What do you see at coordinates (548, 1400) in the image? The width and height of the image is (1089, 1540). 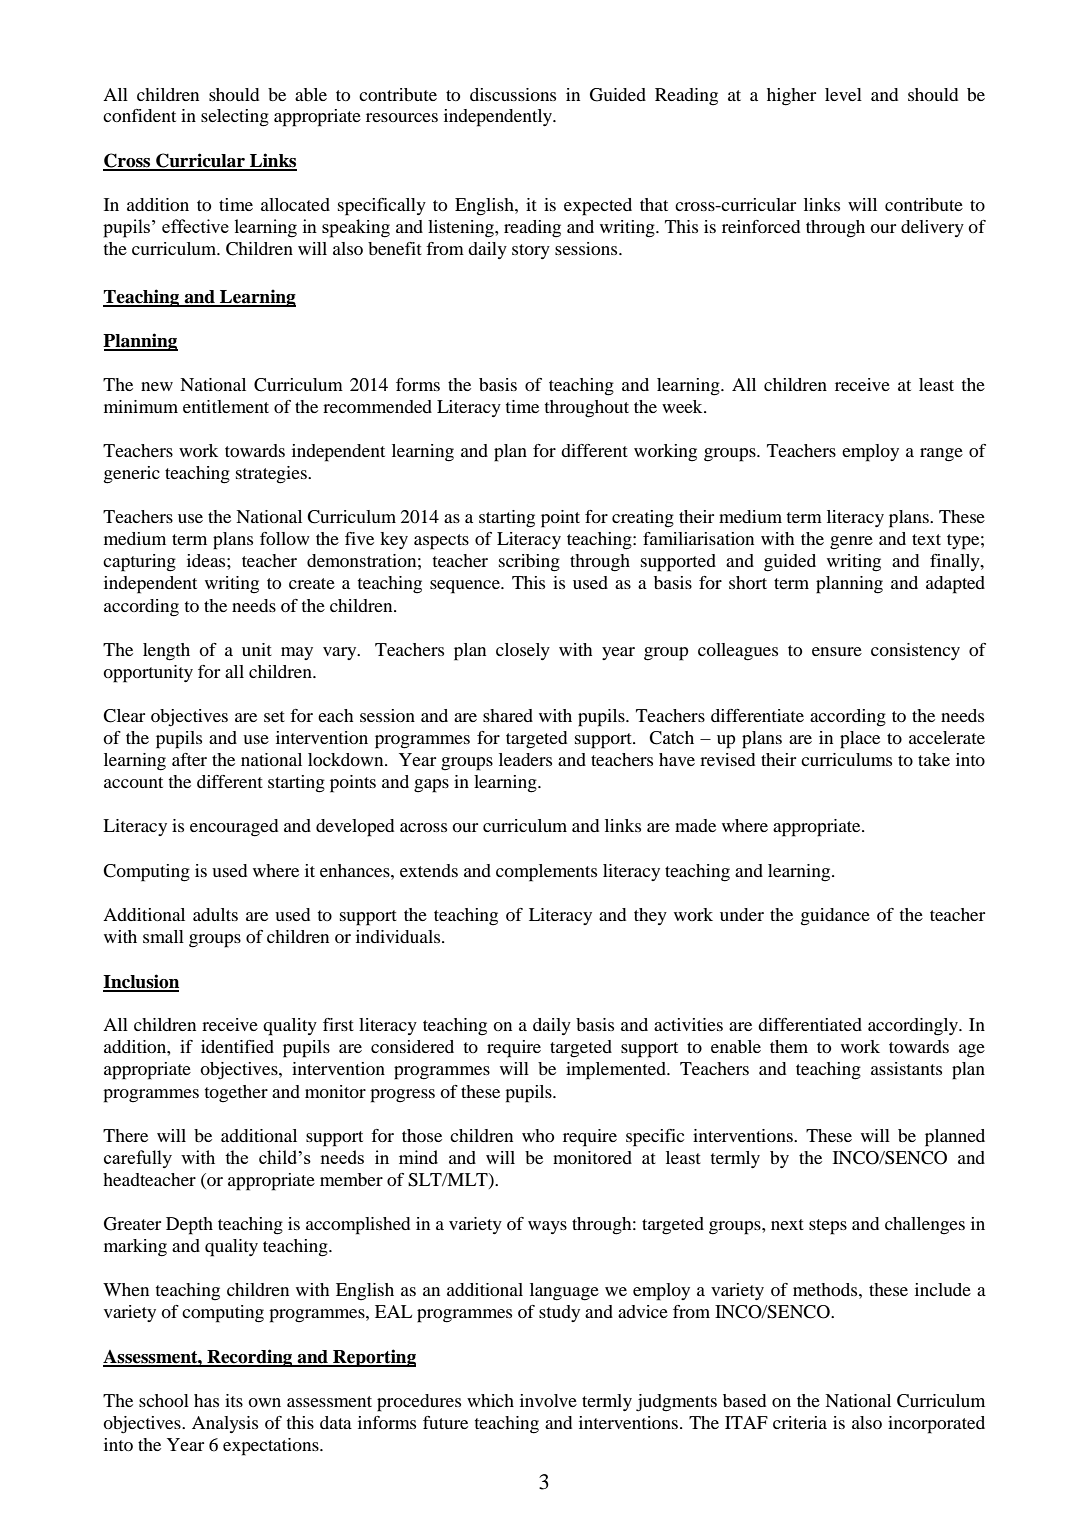 I see `involve` at bounding box center [548, 1400].
